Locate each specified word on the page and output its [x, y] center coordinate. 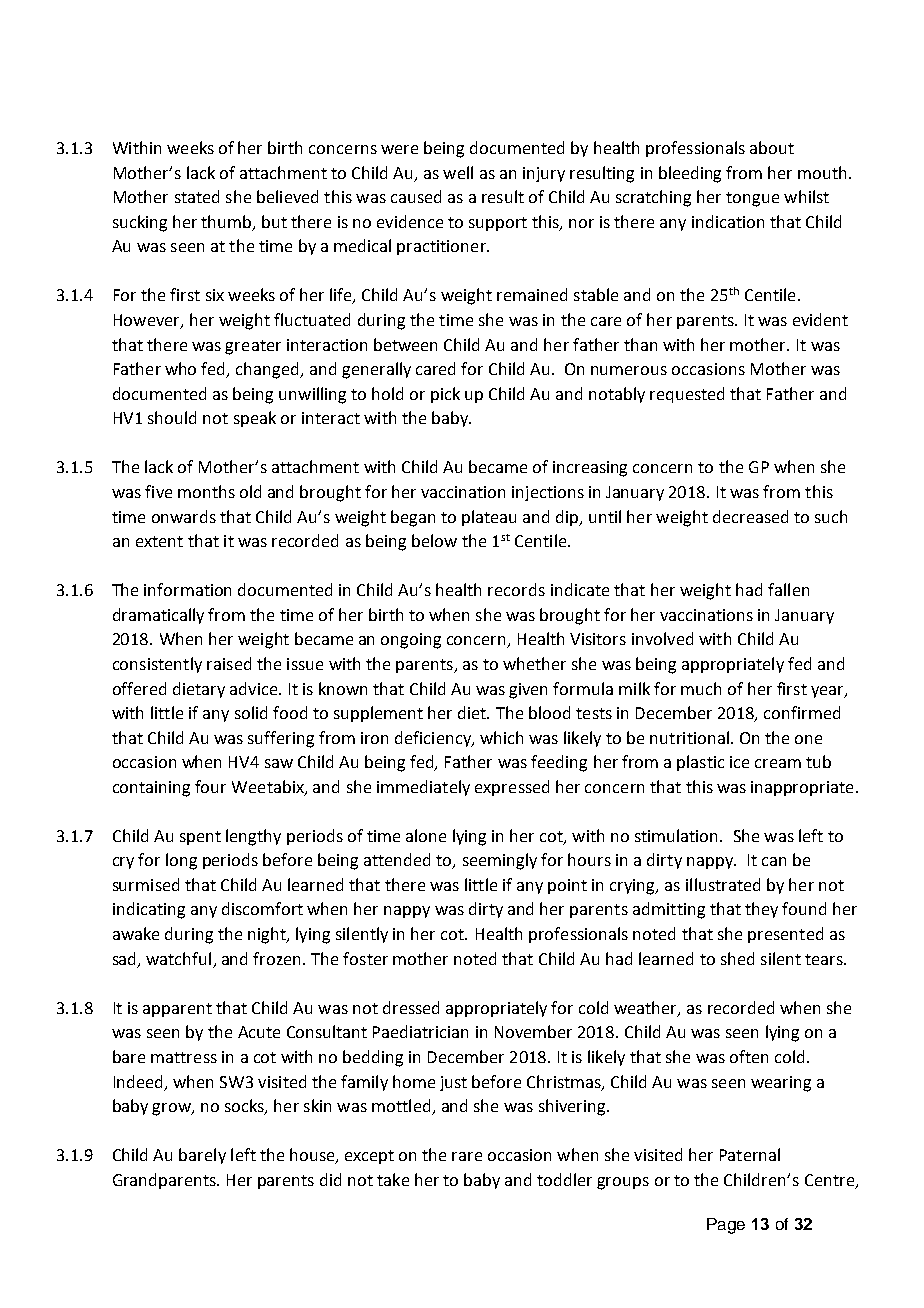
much [701, 688]
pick [445, 395]
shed [737, 958]
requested [687, 395]
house [313, 1156]
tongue [752, 199]
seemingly [500, 861]
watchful [178, 958]
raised [229, 663]
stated [197, 196]
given [528, 691]
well [458, 172]
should [172, 417]
